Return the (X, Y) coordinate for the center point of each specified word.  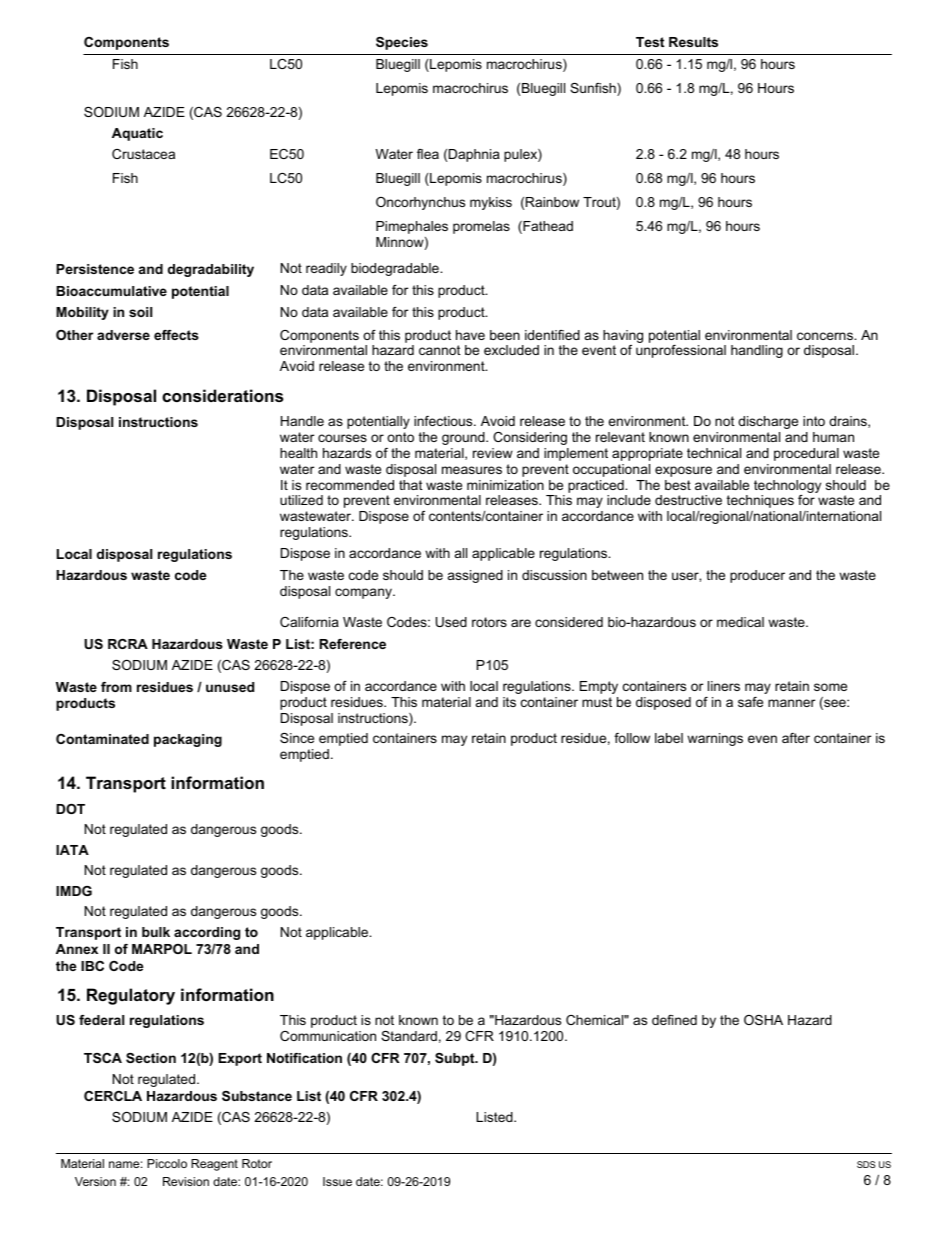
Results (693, 42)
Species (402, 43)
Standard (409, 1036)
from (116, 687)
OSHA (763, 1020)
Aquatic (137, 134)
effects (176, 335)
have (470, 335)
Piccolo (167, 1163)
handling (757, 351)
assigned (475, 576)
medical (740, 622)
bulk (156, 932)
